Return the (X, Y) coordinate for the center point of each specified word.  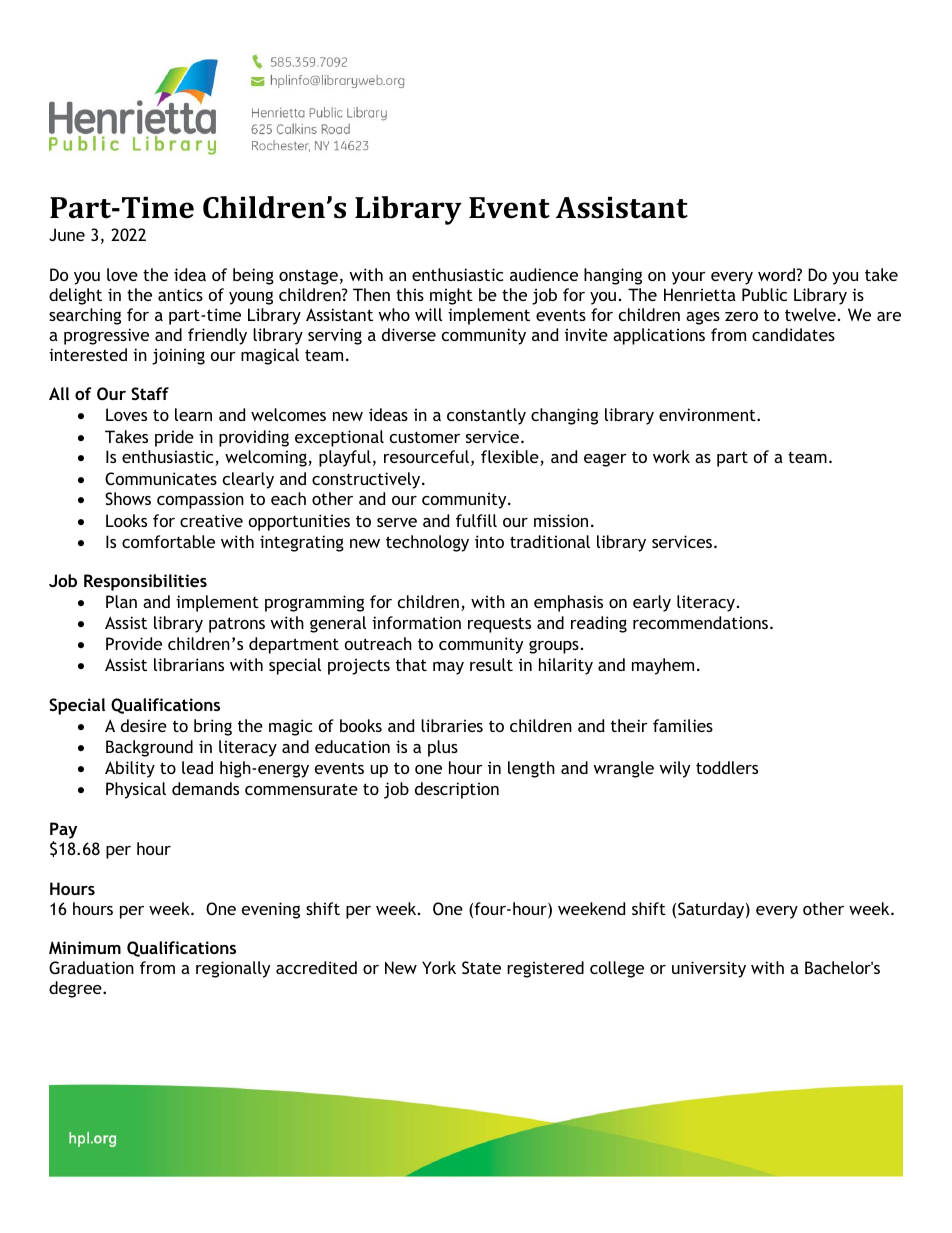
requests (499, 625)
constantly (486, 416)
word (778, 274)
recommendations (702, 622)
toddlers (727, 767)
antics (180, 294)
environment (708, 414)
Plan (121, 601)
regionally (233, 969)
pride (174, 438)
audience (544, 274)
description (457, 790)
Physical (136, 790)
